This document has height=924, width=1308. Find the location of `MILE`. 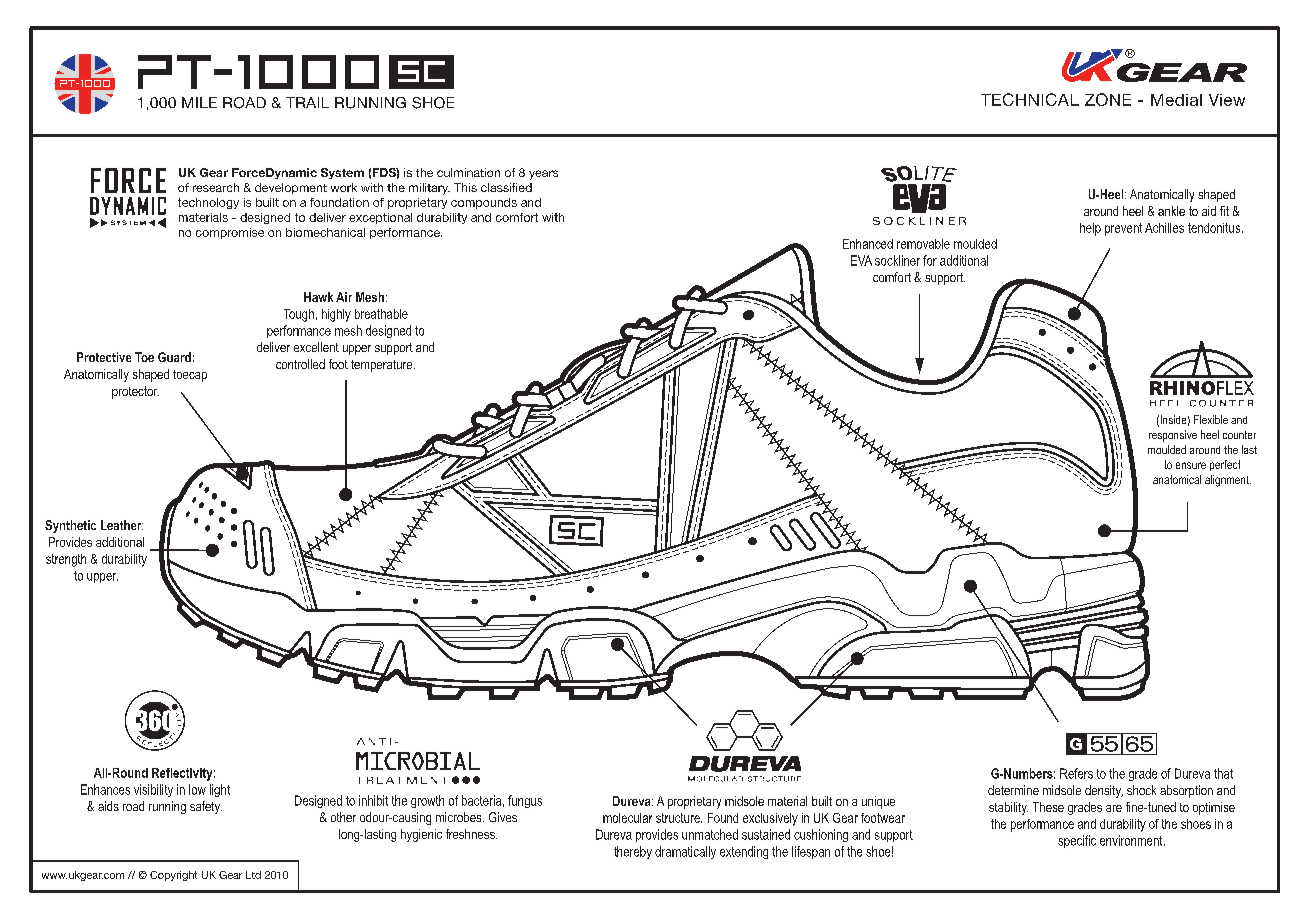

MILE is located at coordinates (199, 102).
